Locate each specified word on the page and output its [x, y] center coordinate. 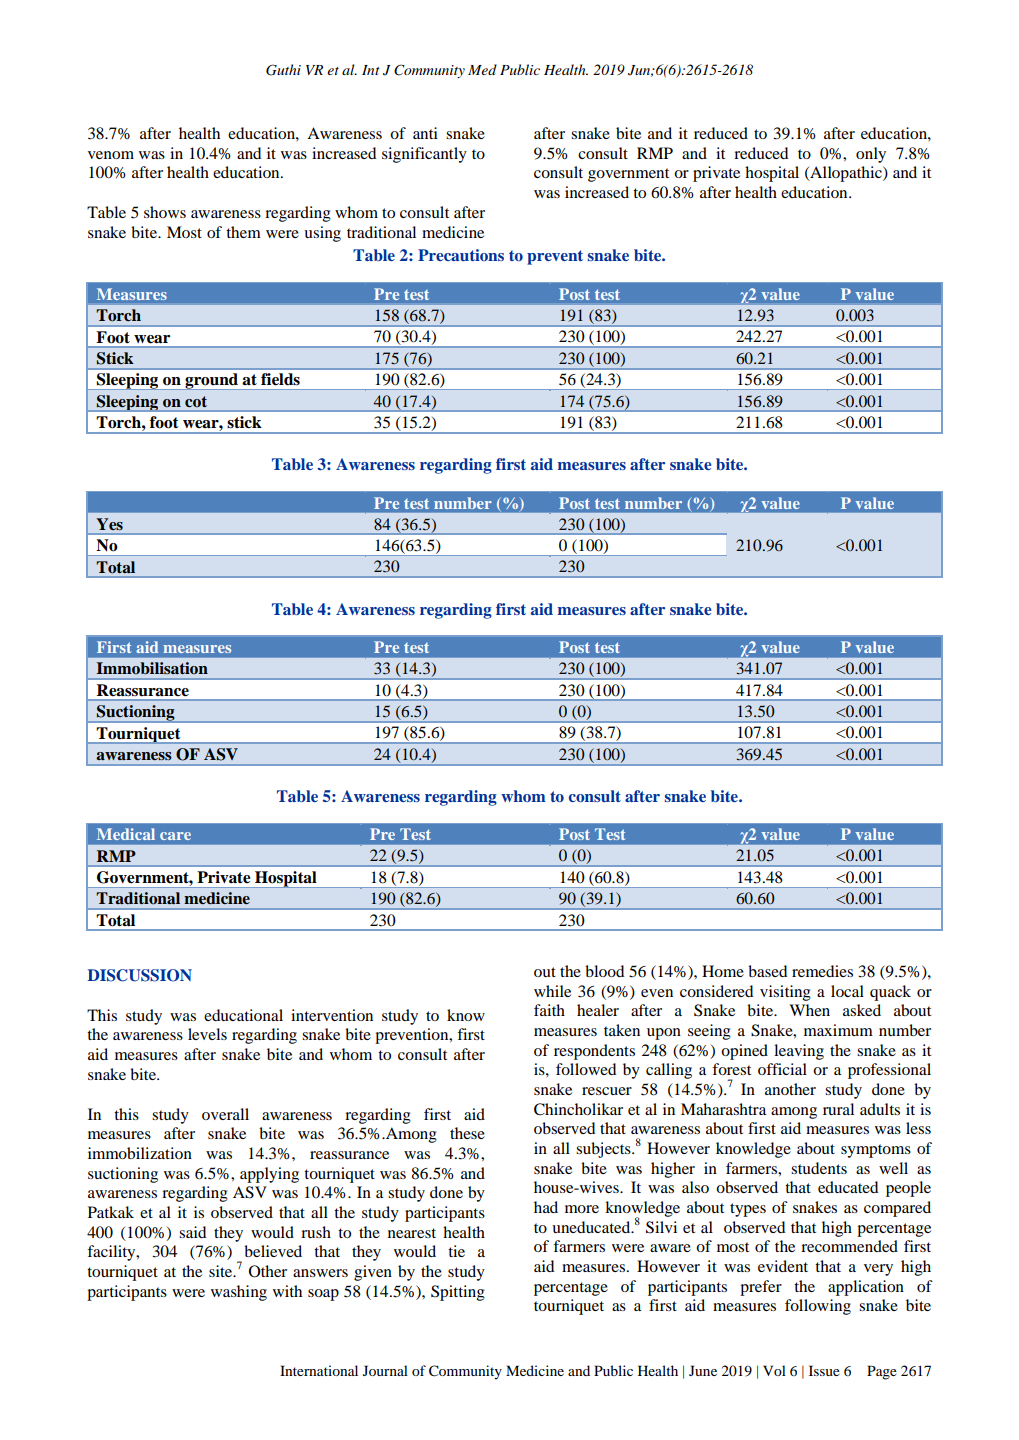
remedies [822, 971]
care [175, 836]
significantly [424, 155]
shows [165, 212]
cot [196, 401]
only [871, 155]
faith [549, 1010]
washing [239, 1293]
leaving [799, 1052]
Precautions [461, 255]
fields [280, 379]
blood [604, 971]
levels [207, 1034]
